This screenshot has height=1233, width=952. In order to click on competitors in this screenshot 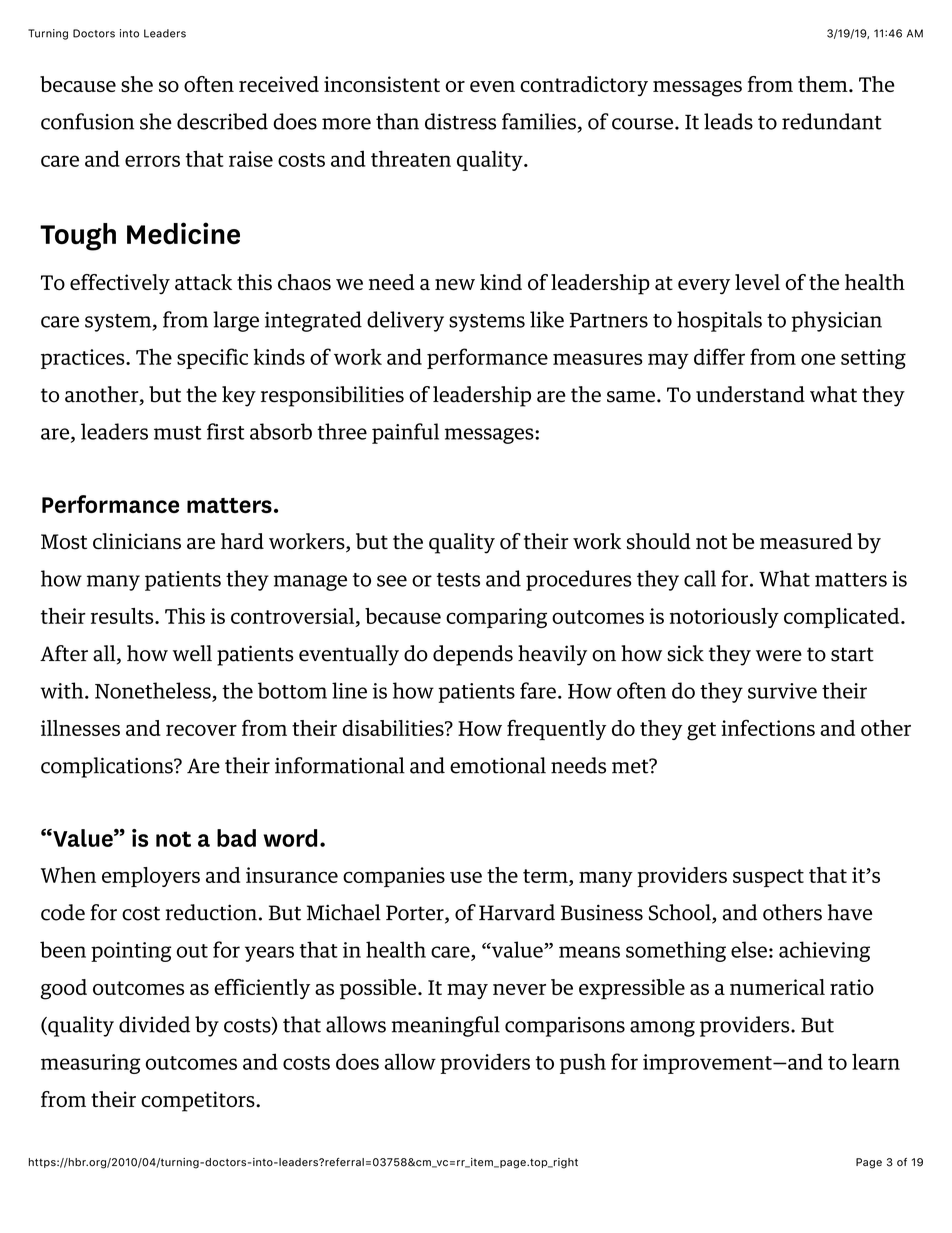, I will do `click(199, 1101)`.
